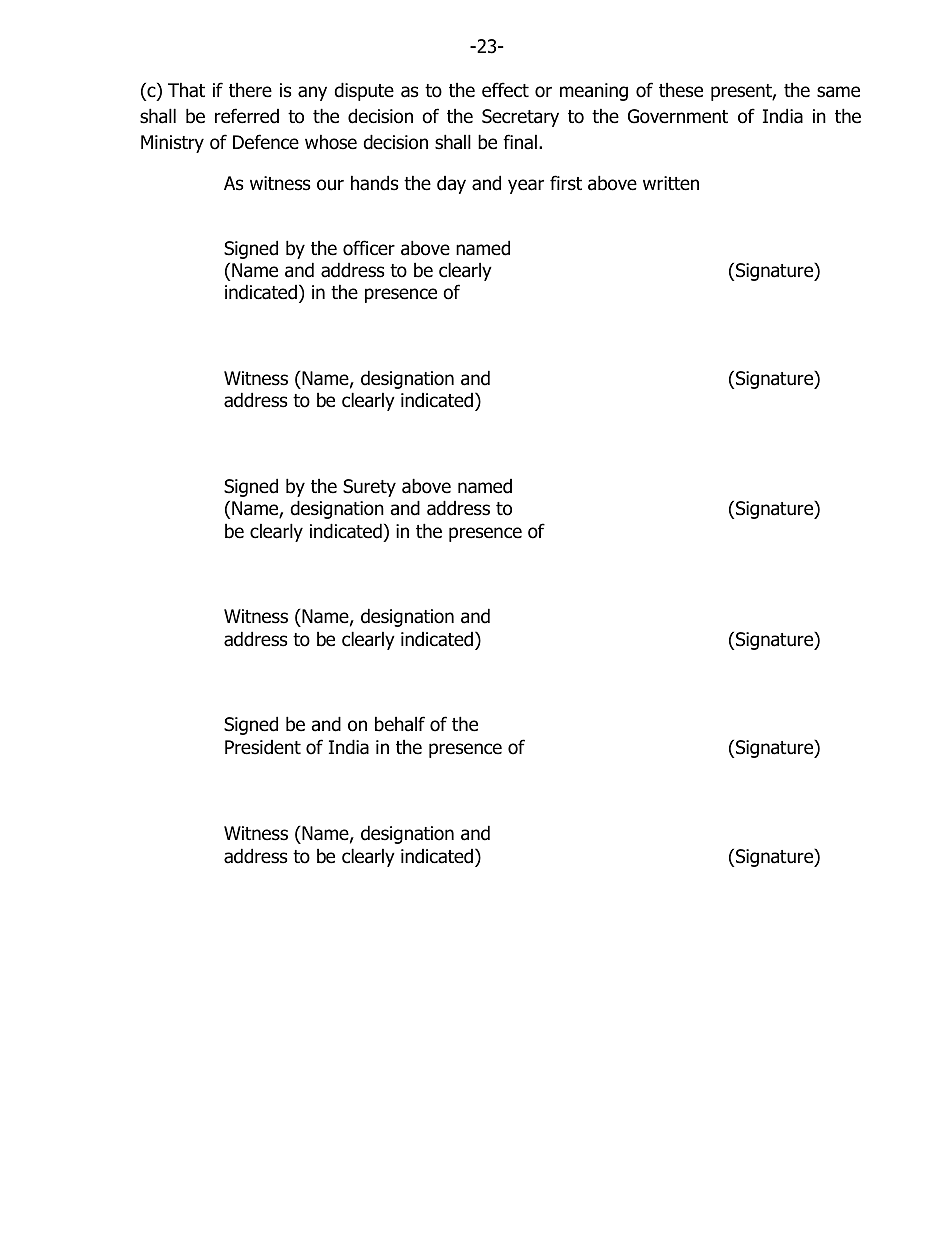  Describe the element at coordinates (451, 185) in the document. I see `day` at that location.
